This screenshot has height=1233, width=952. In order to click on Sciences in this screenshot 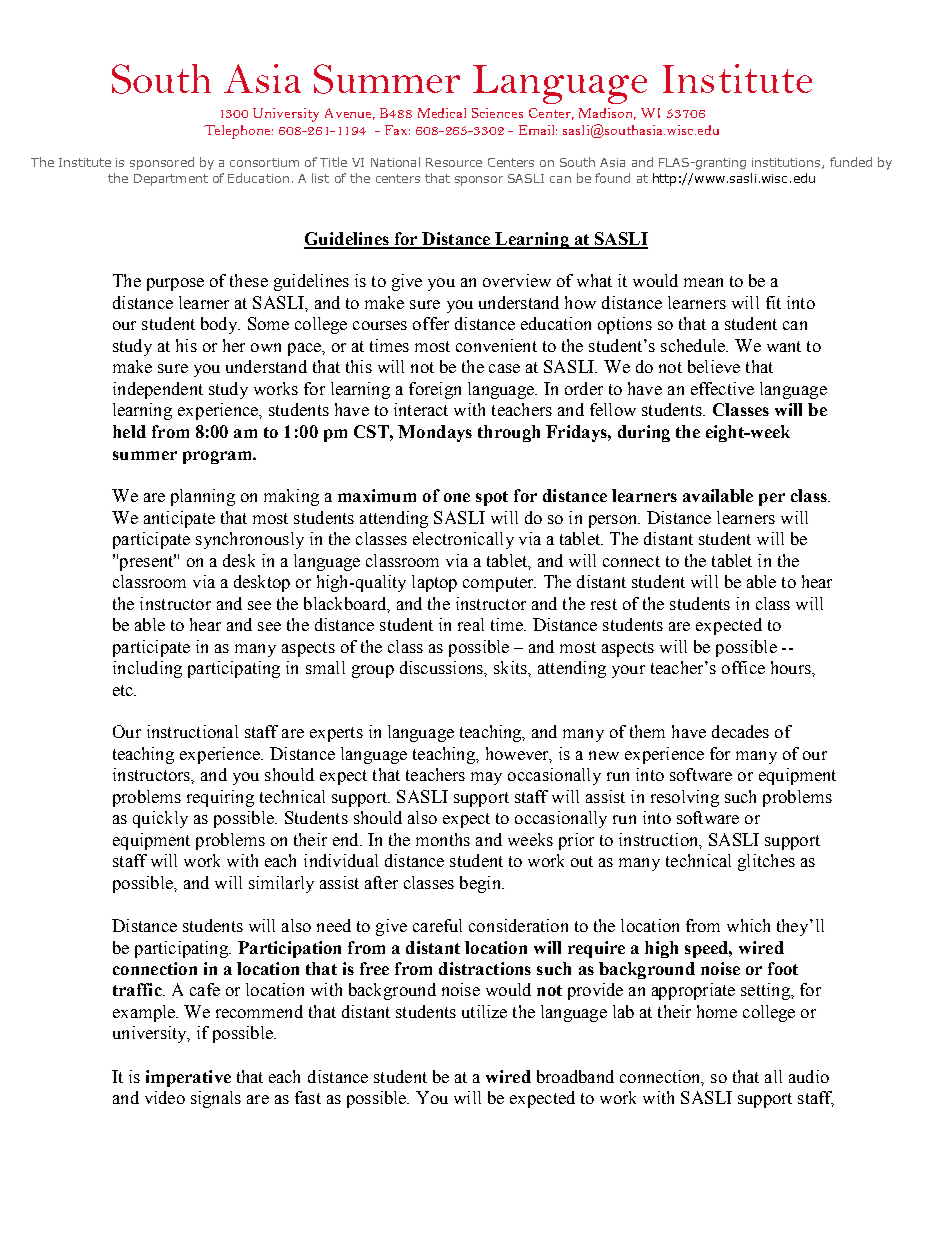, I will do `click(497, 113)`.
